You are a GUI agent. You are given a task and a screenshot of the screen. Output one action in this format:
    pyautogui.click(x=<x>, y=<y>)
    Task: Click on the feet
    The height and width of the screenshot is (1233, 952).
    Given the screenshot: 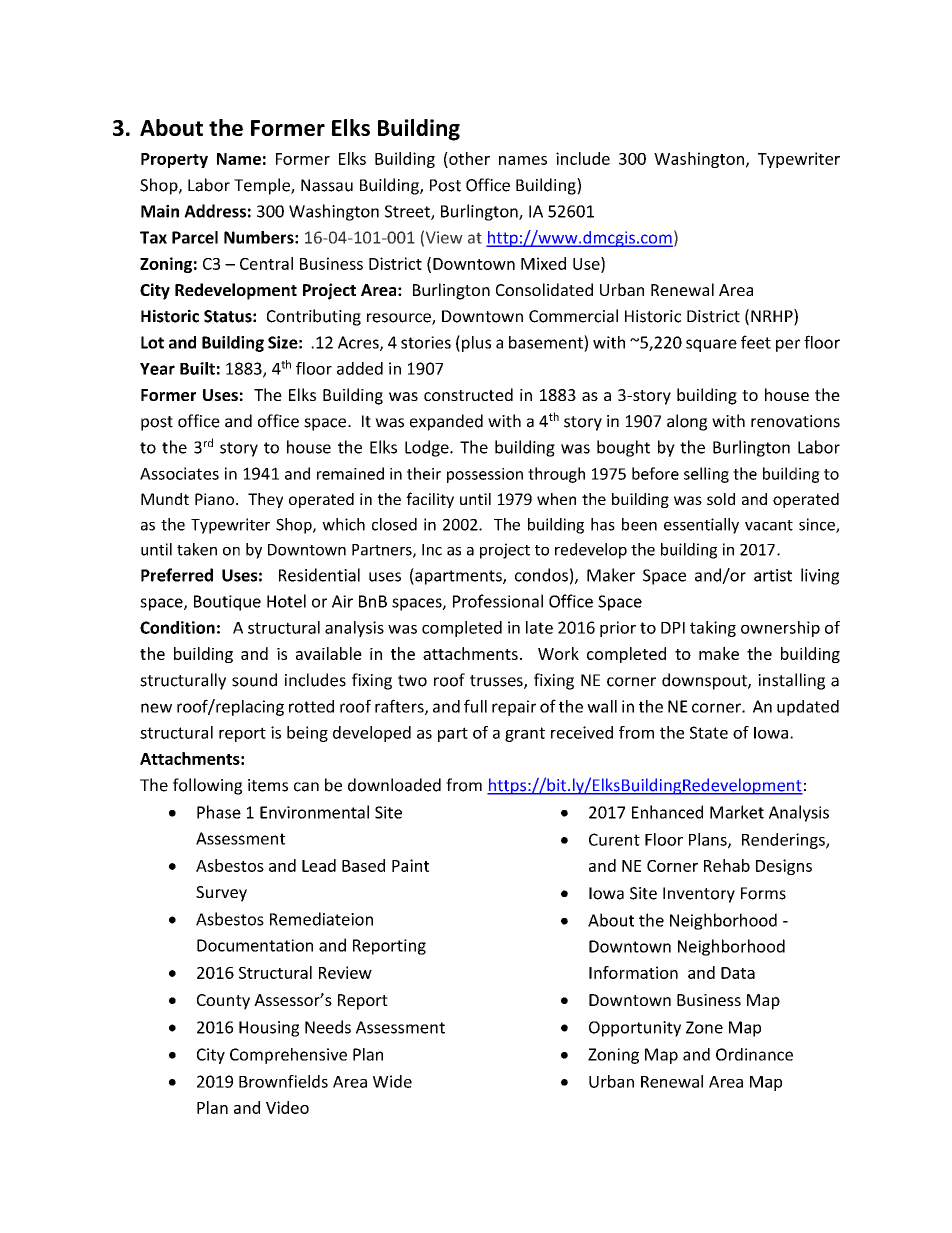 What is the action you would take?
    pyautogui.click(x=756, y=342)
